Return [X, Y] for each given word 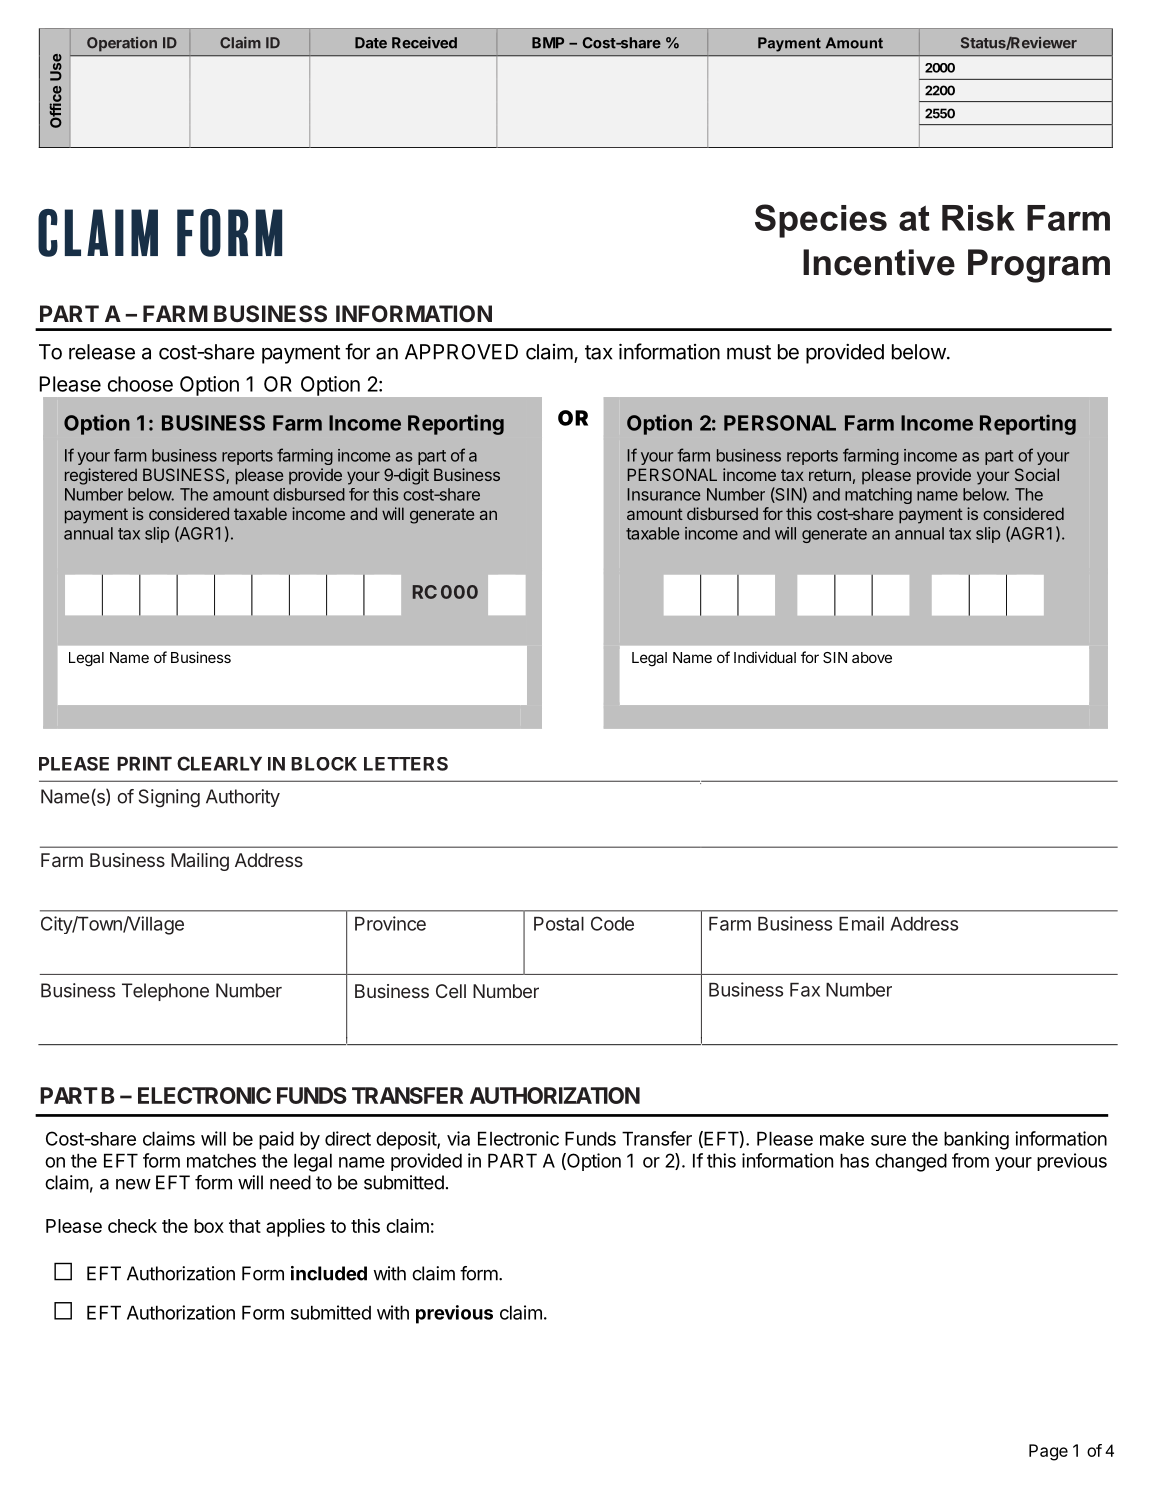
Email [861, 923]
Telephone [165, 992]
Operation [122, 44]
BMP [548, 42]
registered [101, 476]
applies [295, 1227]
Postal [559, 924]
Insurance [663, 494]
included [329, 1273]
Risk [978, 218]
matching [878, 496]
